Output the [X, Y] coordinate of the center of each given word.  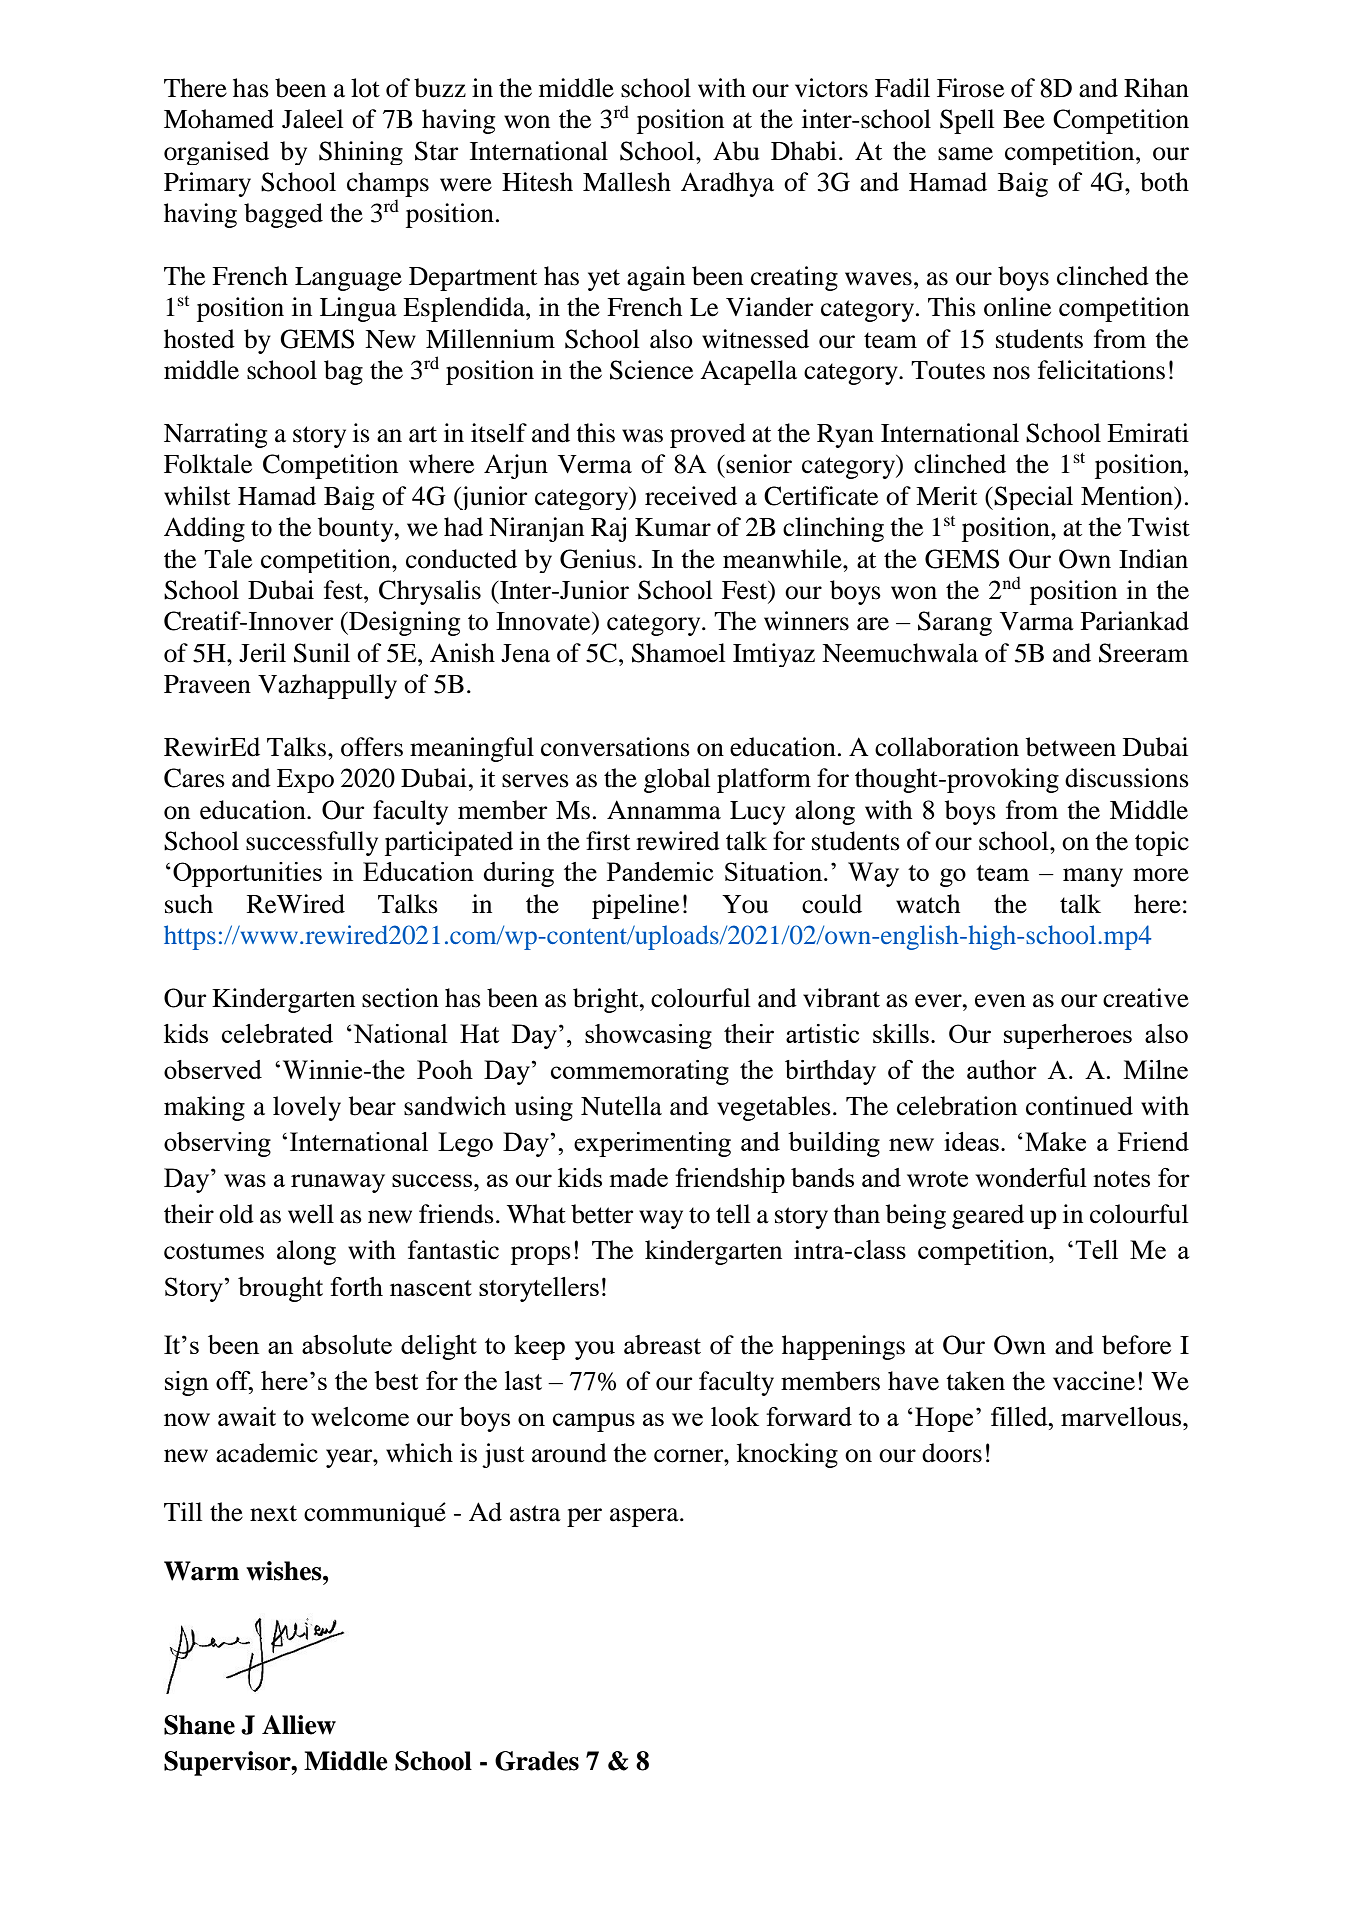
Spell [967, 121]
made [638, 1177]
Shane [199, 1725]
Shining [361, 153]
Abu [736, 151]
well [311, 1214]
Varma [1037, 621]
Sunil [322, 653]
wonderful [1031, 1177]
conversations [615, 747]
